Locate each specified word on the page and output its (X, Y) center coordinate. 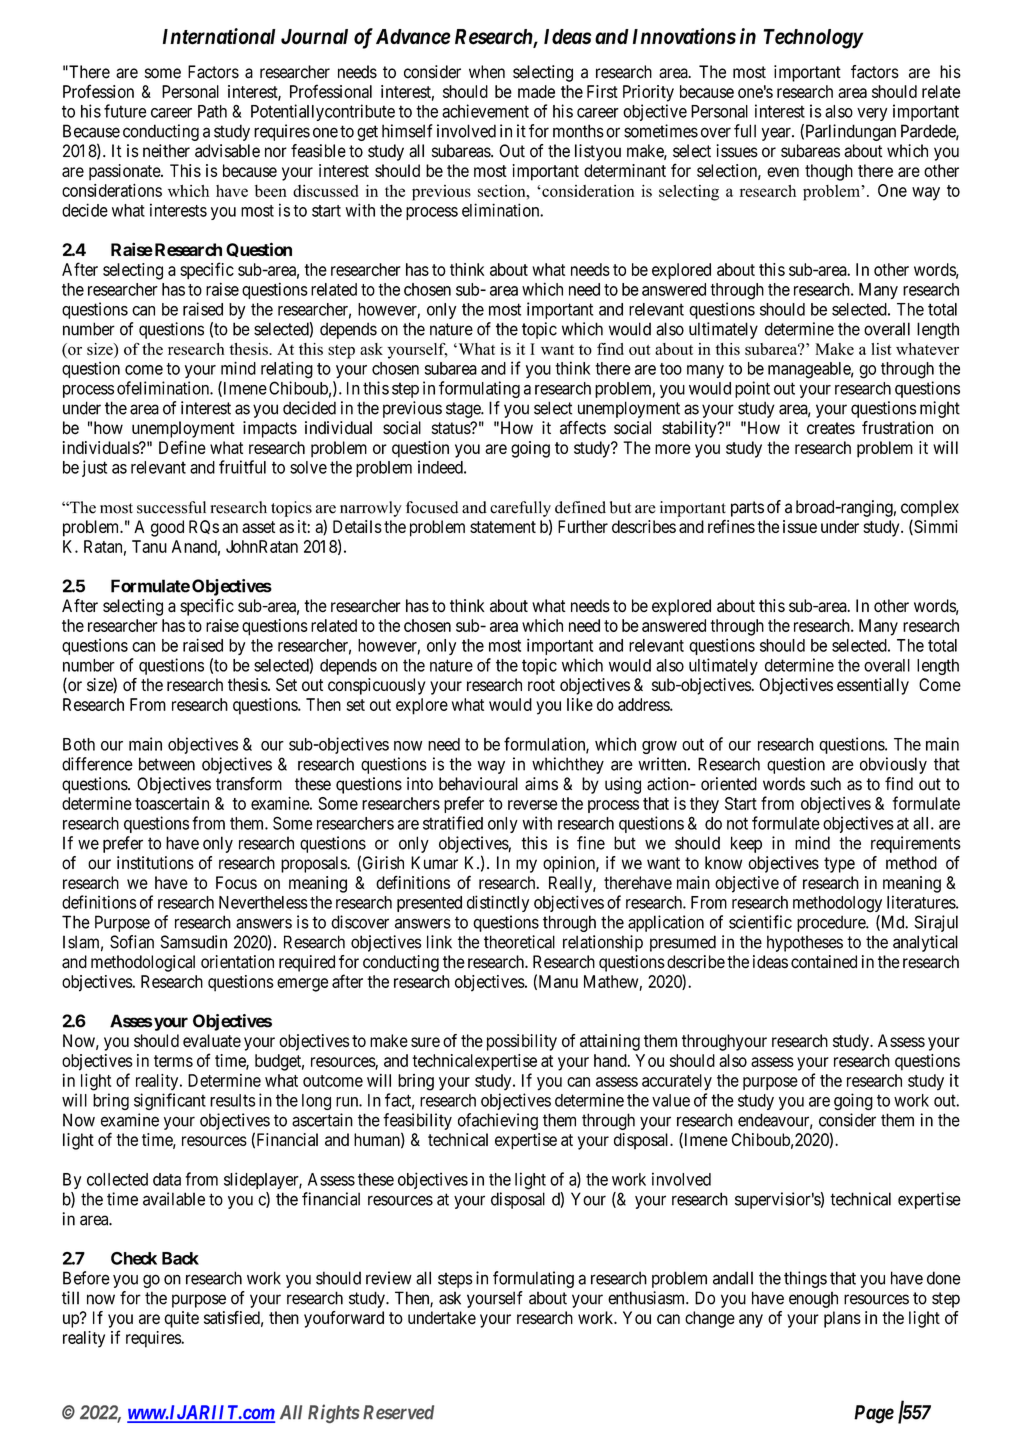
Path (212, 111)
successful (171, 507)
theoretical (519, 942)
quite (181, 1319)
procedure (832, 923)
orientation (237, 961)
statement (503, 527)
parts (747, 509)
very (872, 114)
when (487, 72)
